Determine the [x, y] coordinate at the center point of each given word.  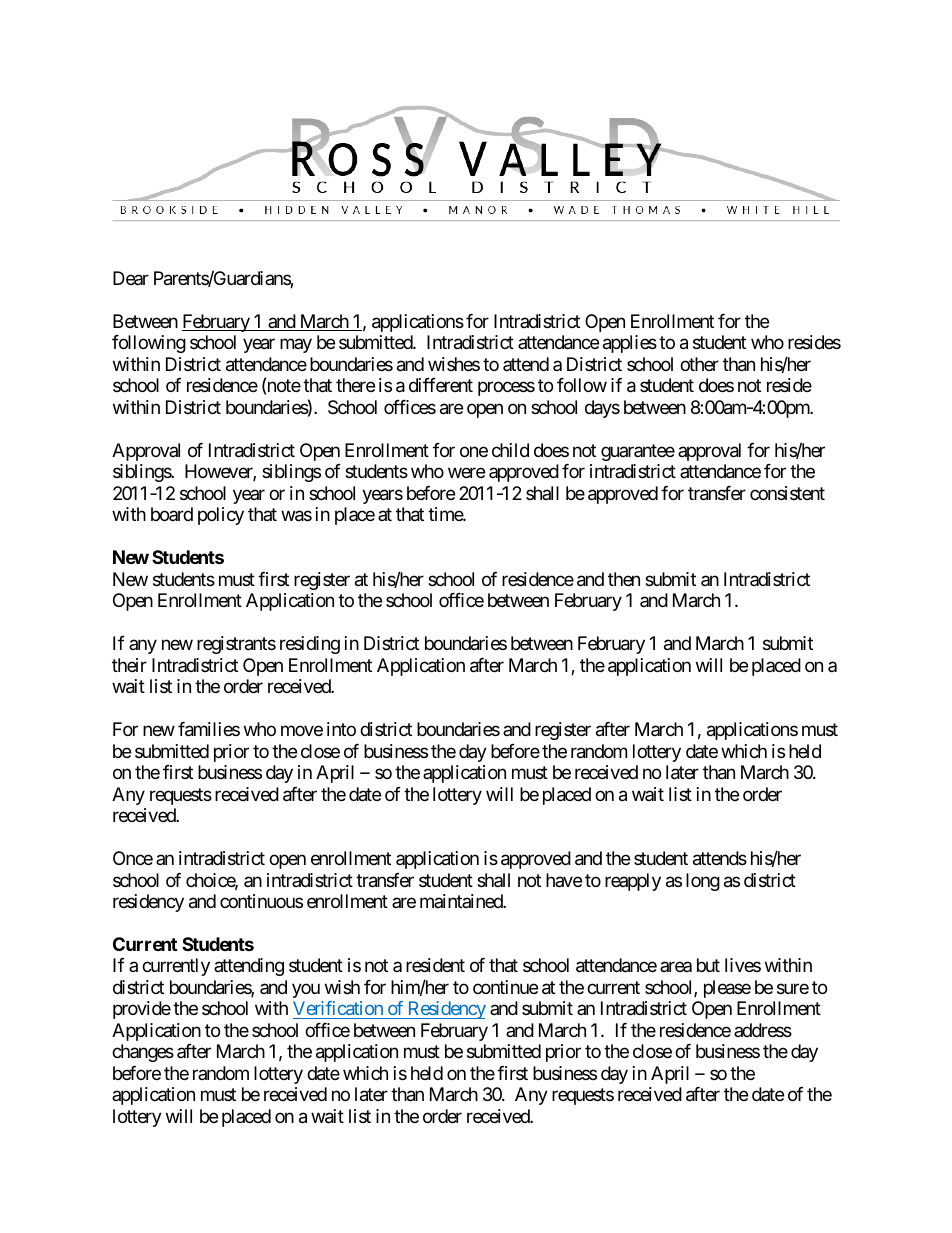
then [624, 579]
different [441, 385]
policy [221, 516]
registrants [236, 645]
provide [142, 1010]
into [341, 729]
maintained [462, 901]
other [699, 364]
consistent [787, 493]
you [306, 990]
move [302, 731]
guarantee [638, 452]
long [703, 882]
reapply [633, 882]
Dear [131, 278]
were [466, 473]
